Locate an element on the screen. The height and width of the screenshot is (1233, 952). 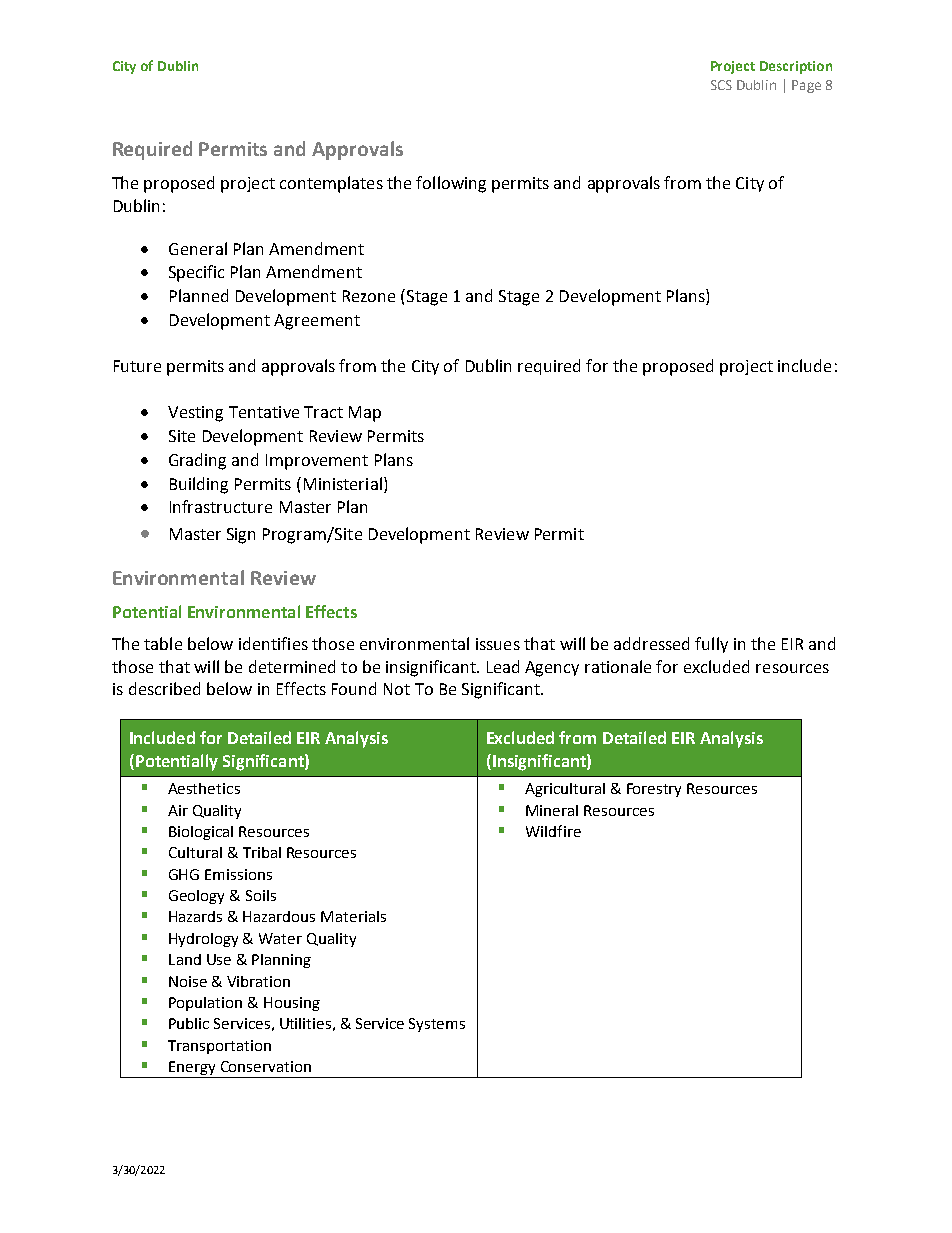
Infrastructure is located at coordinates (221, 506).
